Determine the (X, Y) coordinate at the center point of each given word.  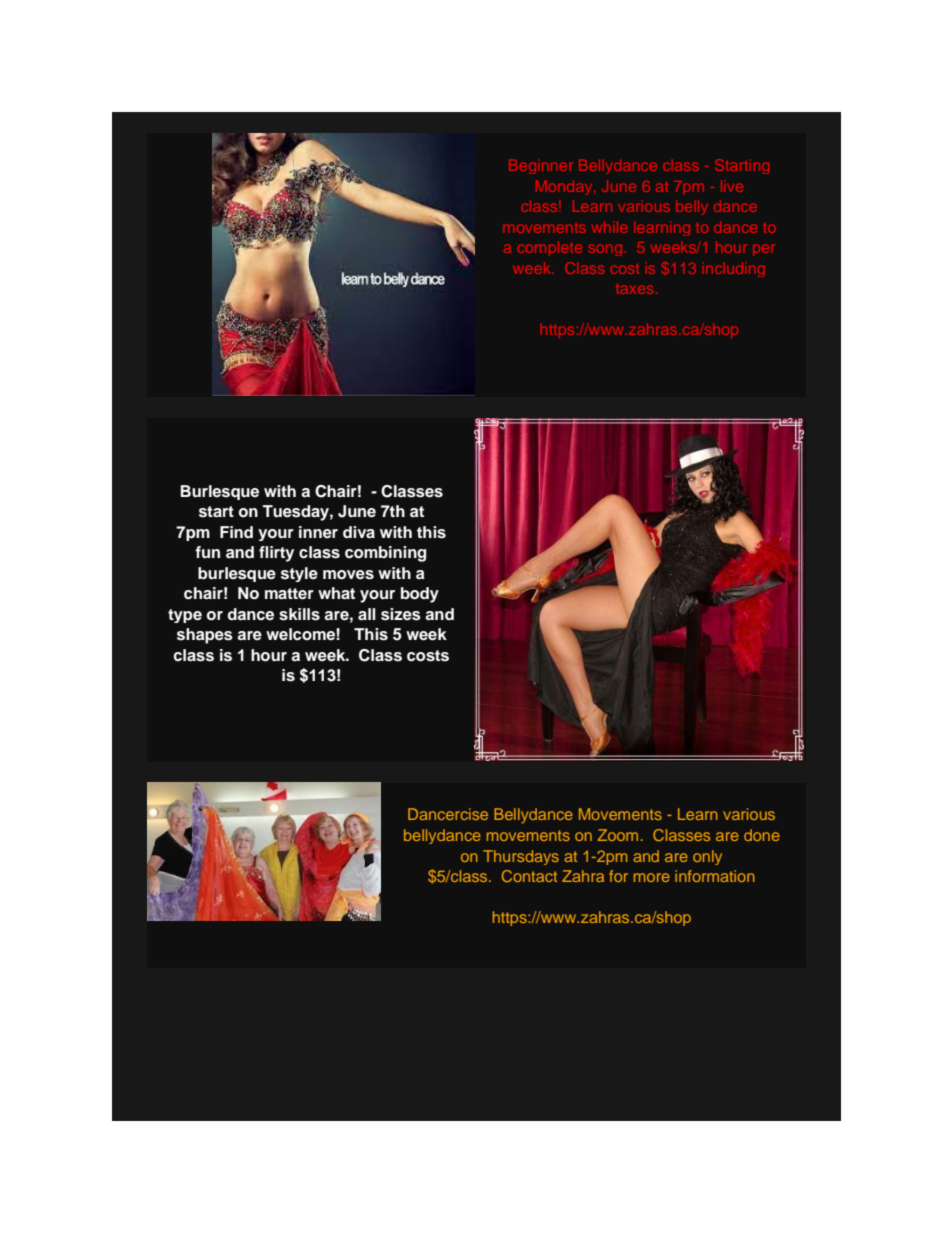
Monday (565, 187)
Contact (529, 876)
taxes (634, 289)
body (420, 595)
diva (359, 532)
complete (550, 248)
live (732, 186)
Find (236, 532)
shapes (205, 636)
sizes (401, 614)
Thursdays (521, 857)
